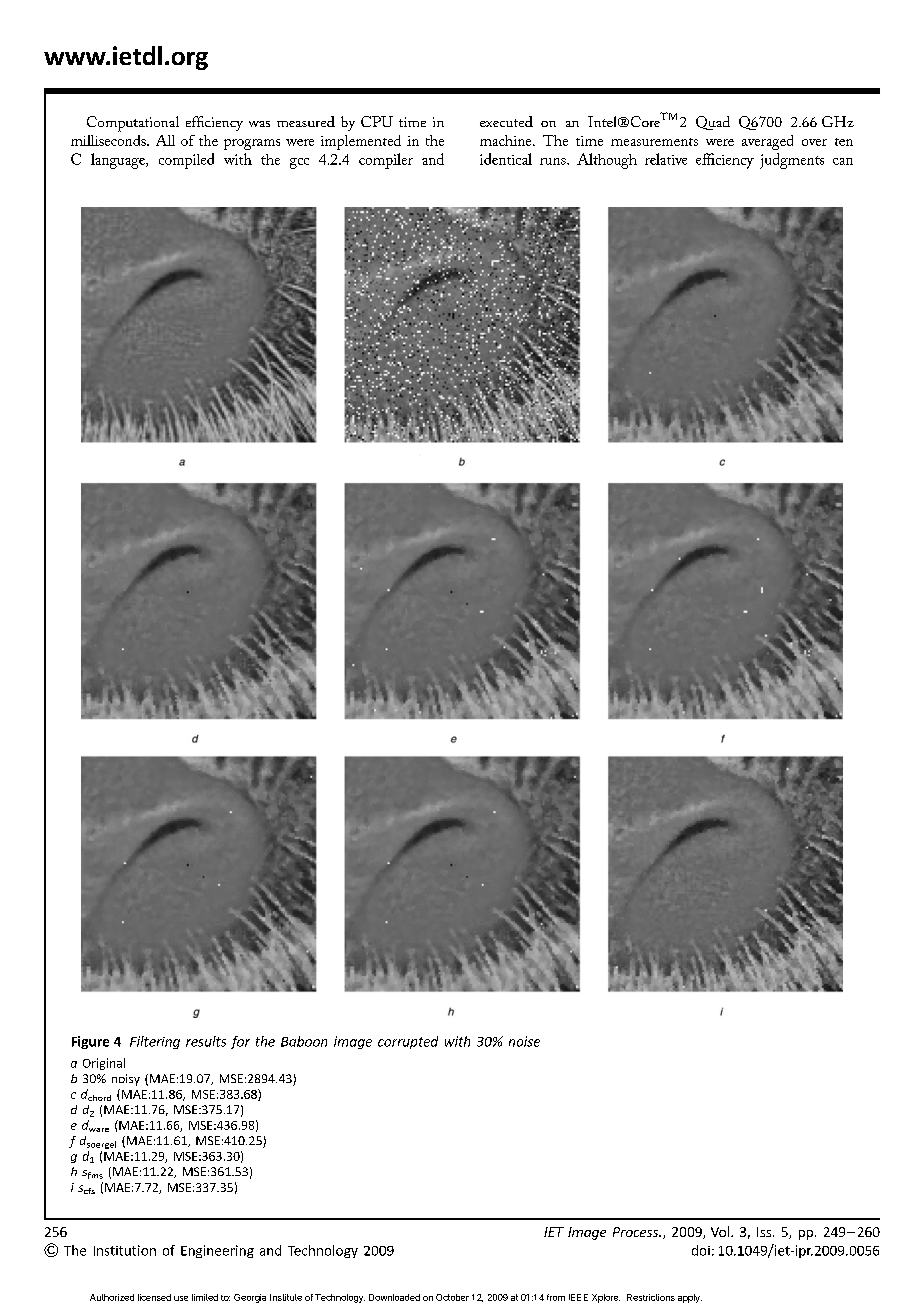 The width and height of the screenshot is (924, 1308). Describe the element at coordinates (524, 1041) in the screenshot. I see `noise` at that location.
